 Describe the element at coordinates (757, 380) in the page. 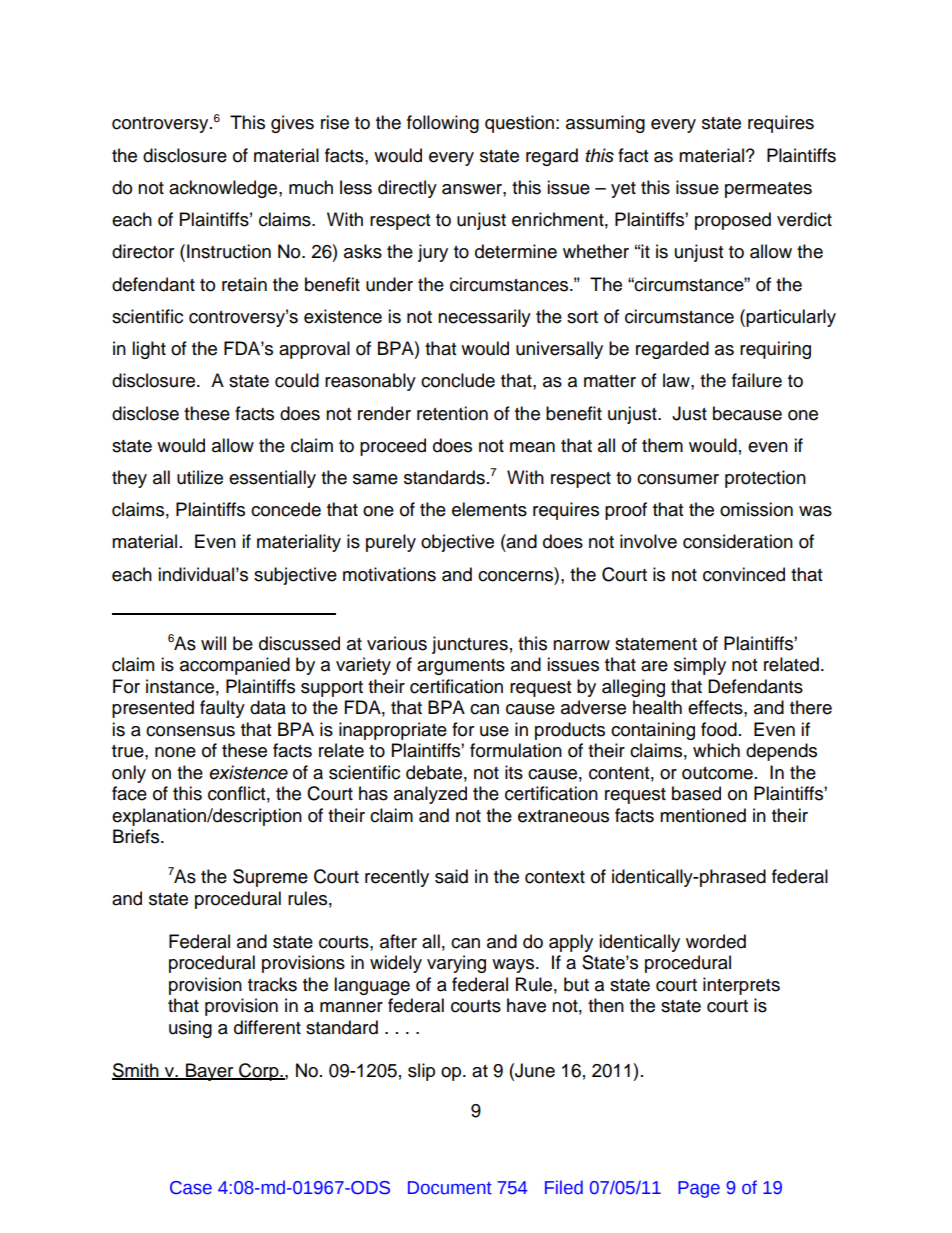

I see `failure` at that location.
